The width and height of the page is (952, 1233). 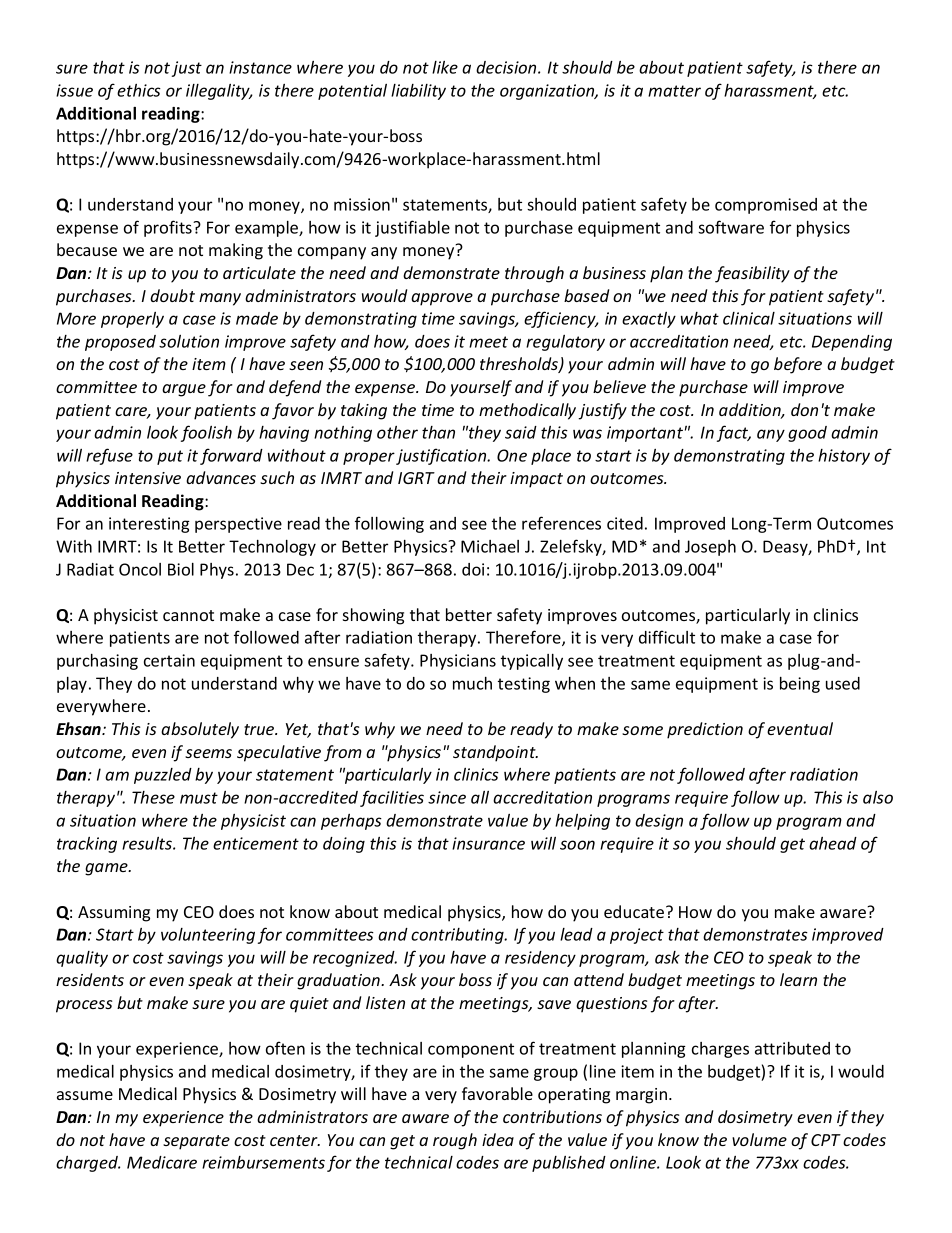 What do you see at coordinates (188, 615) in the page?
I see `cannot` at bounding box center [188, 615].
